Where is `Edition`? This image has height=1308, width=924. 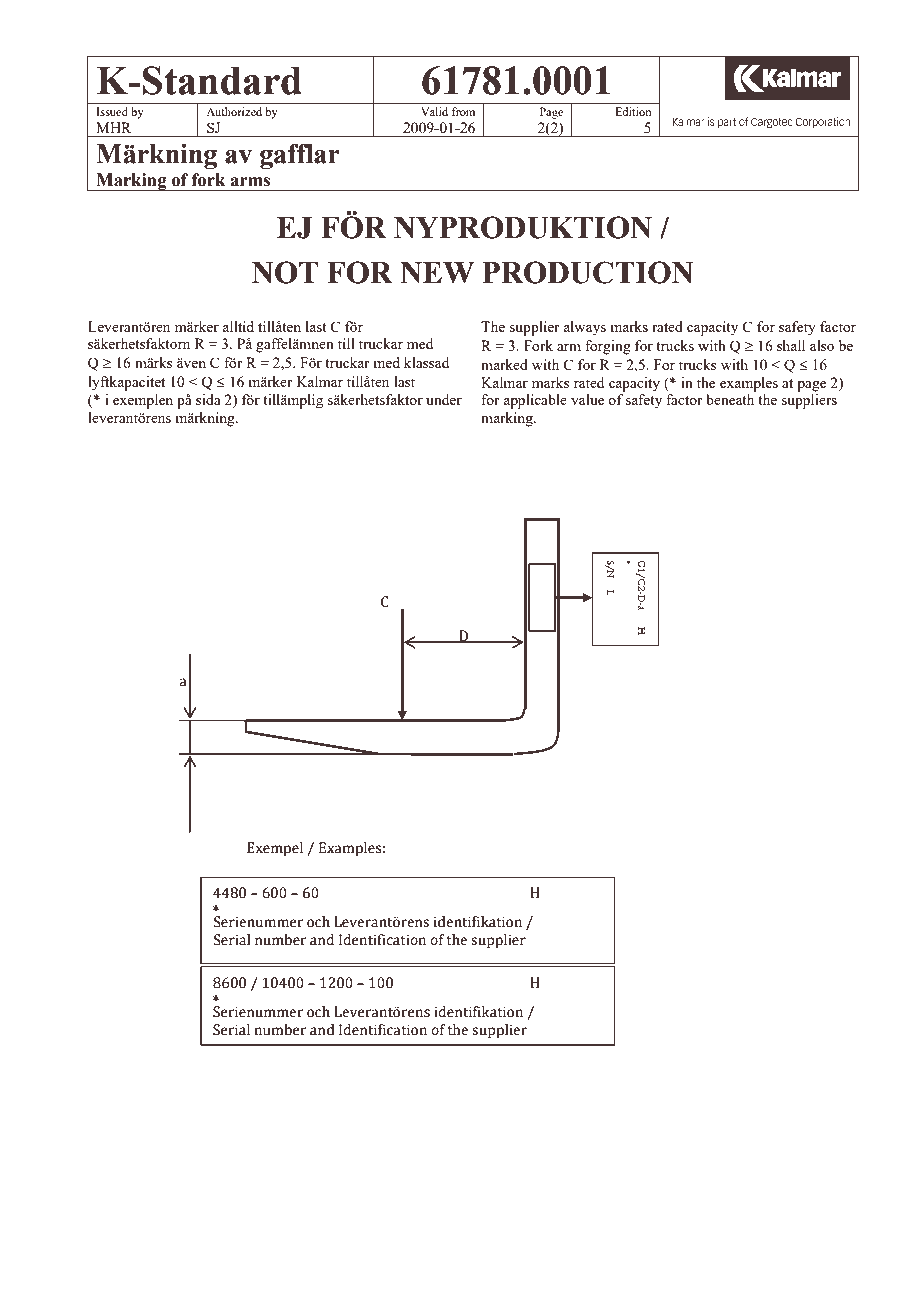 Edition is located at coordinates (633, 111).
